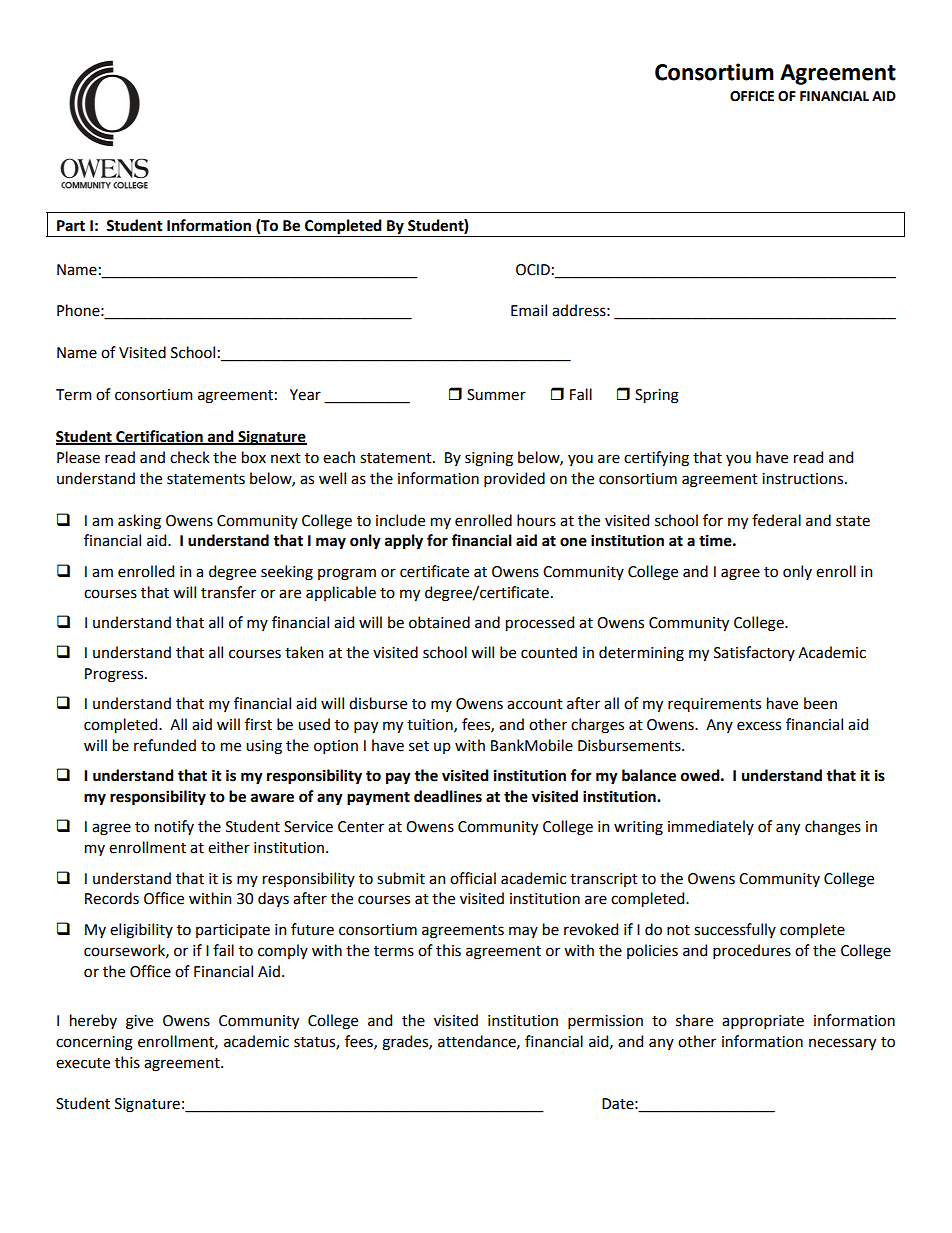  What do you see at coordinates (473, 878) in the screenshot?
I see `official` at bounding box center [473, 878].
